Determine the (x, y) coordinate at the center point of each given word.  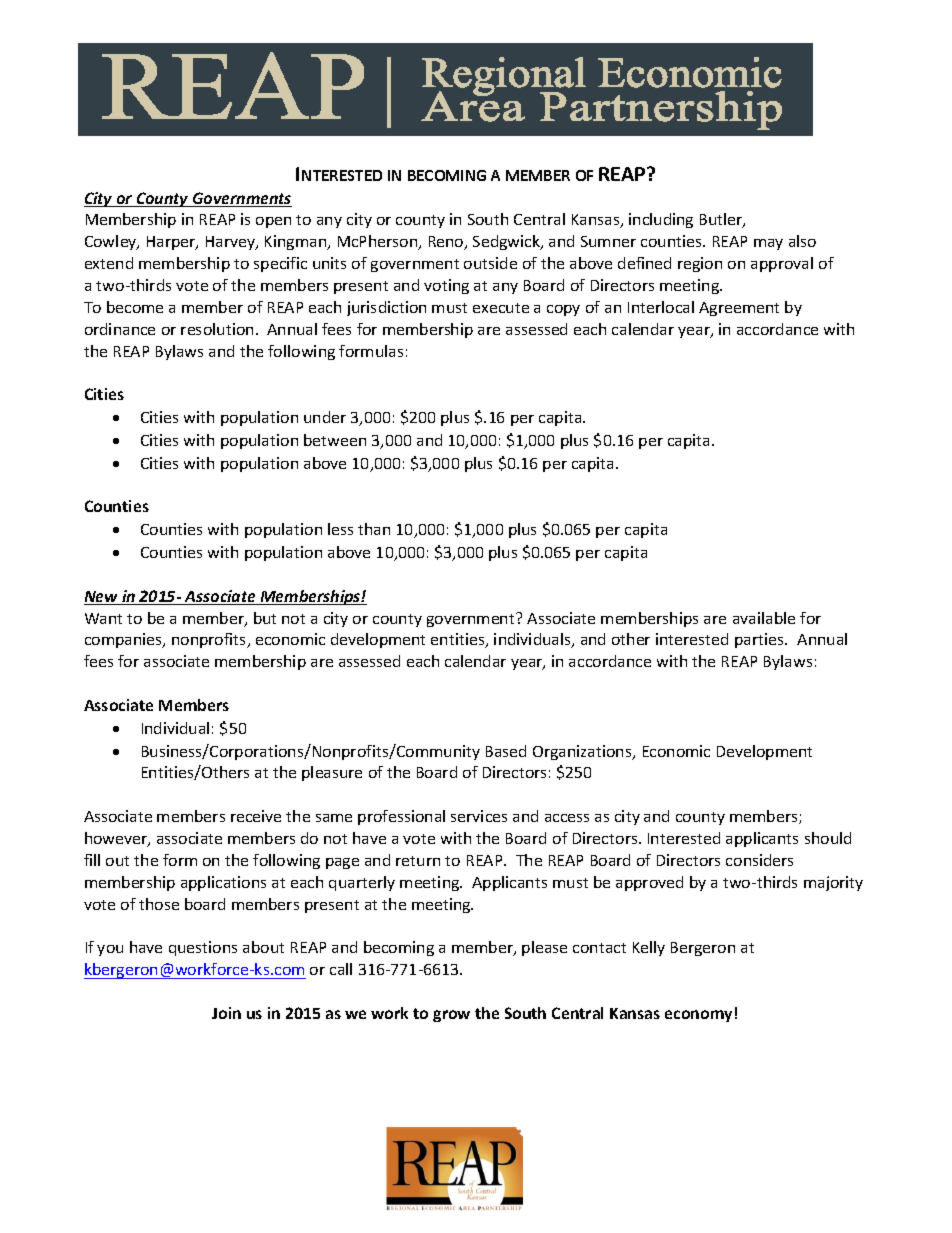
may (768, 244)
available (764, 618)
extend (109, 263)
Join (226, 1013)
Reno (447, 243)
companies (124, 640)
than (374, 529)
